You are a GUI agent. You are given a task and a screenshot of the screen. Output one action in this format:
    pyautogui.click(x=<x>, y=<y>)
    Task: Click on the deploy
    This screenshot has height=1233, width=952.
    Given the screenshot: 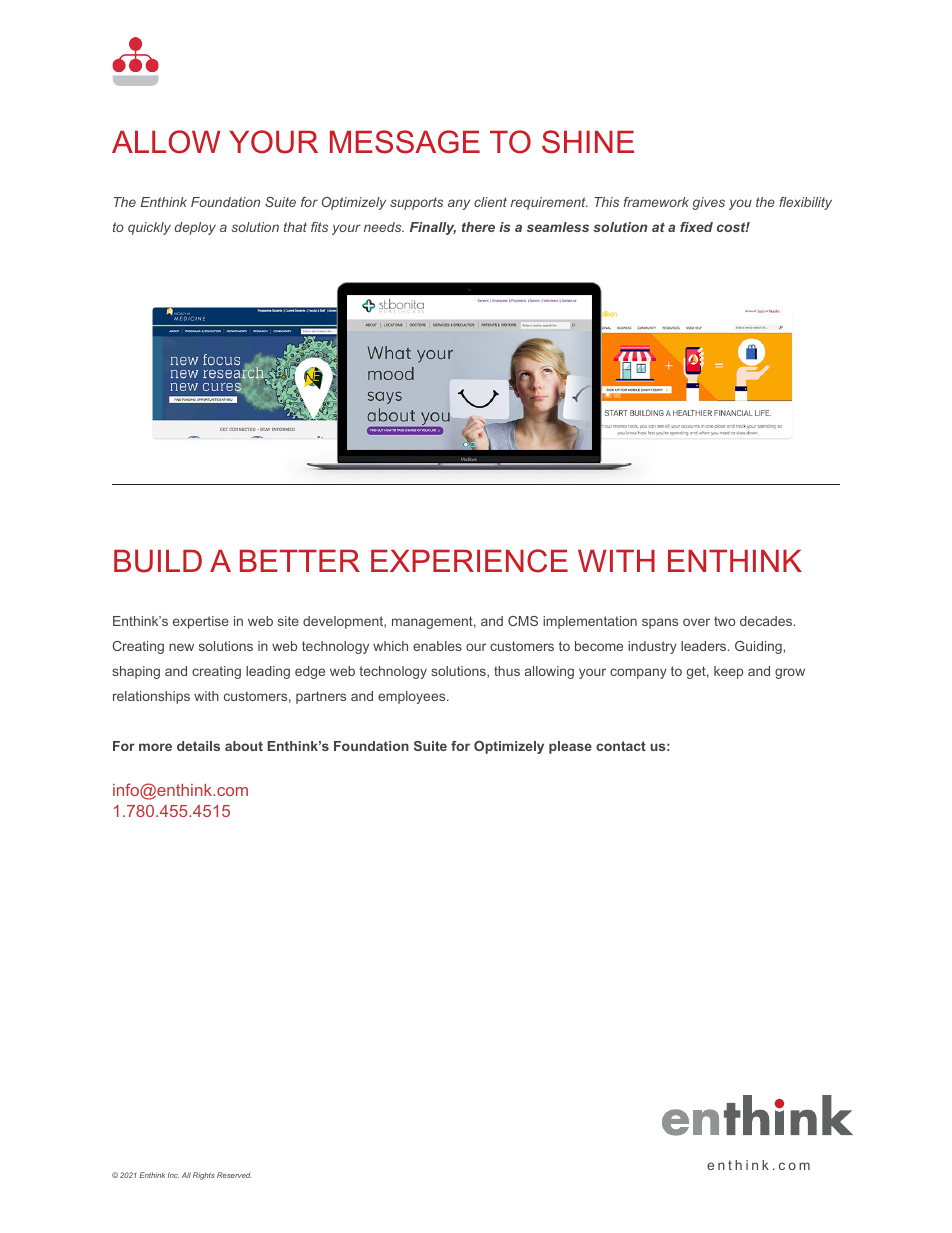 What is the action you would take?
    pyautogui.click(x=195, y=228)
